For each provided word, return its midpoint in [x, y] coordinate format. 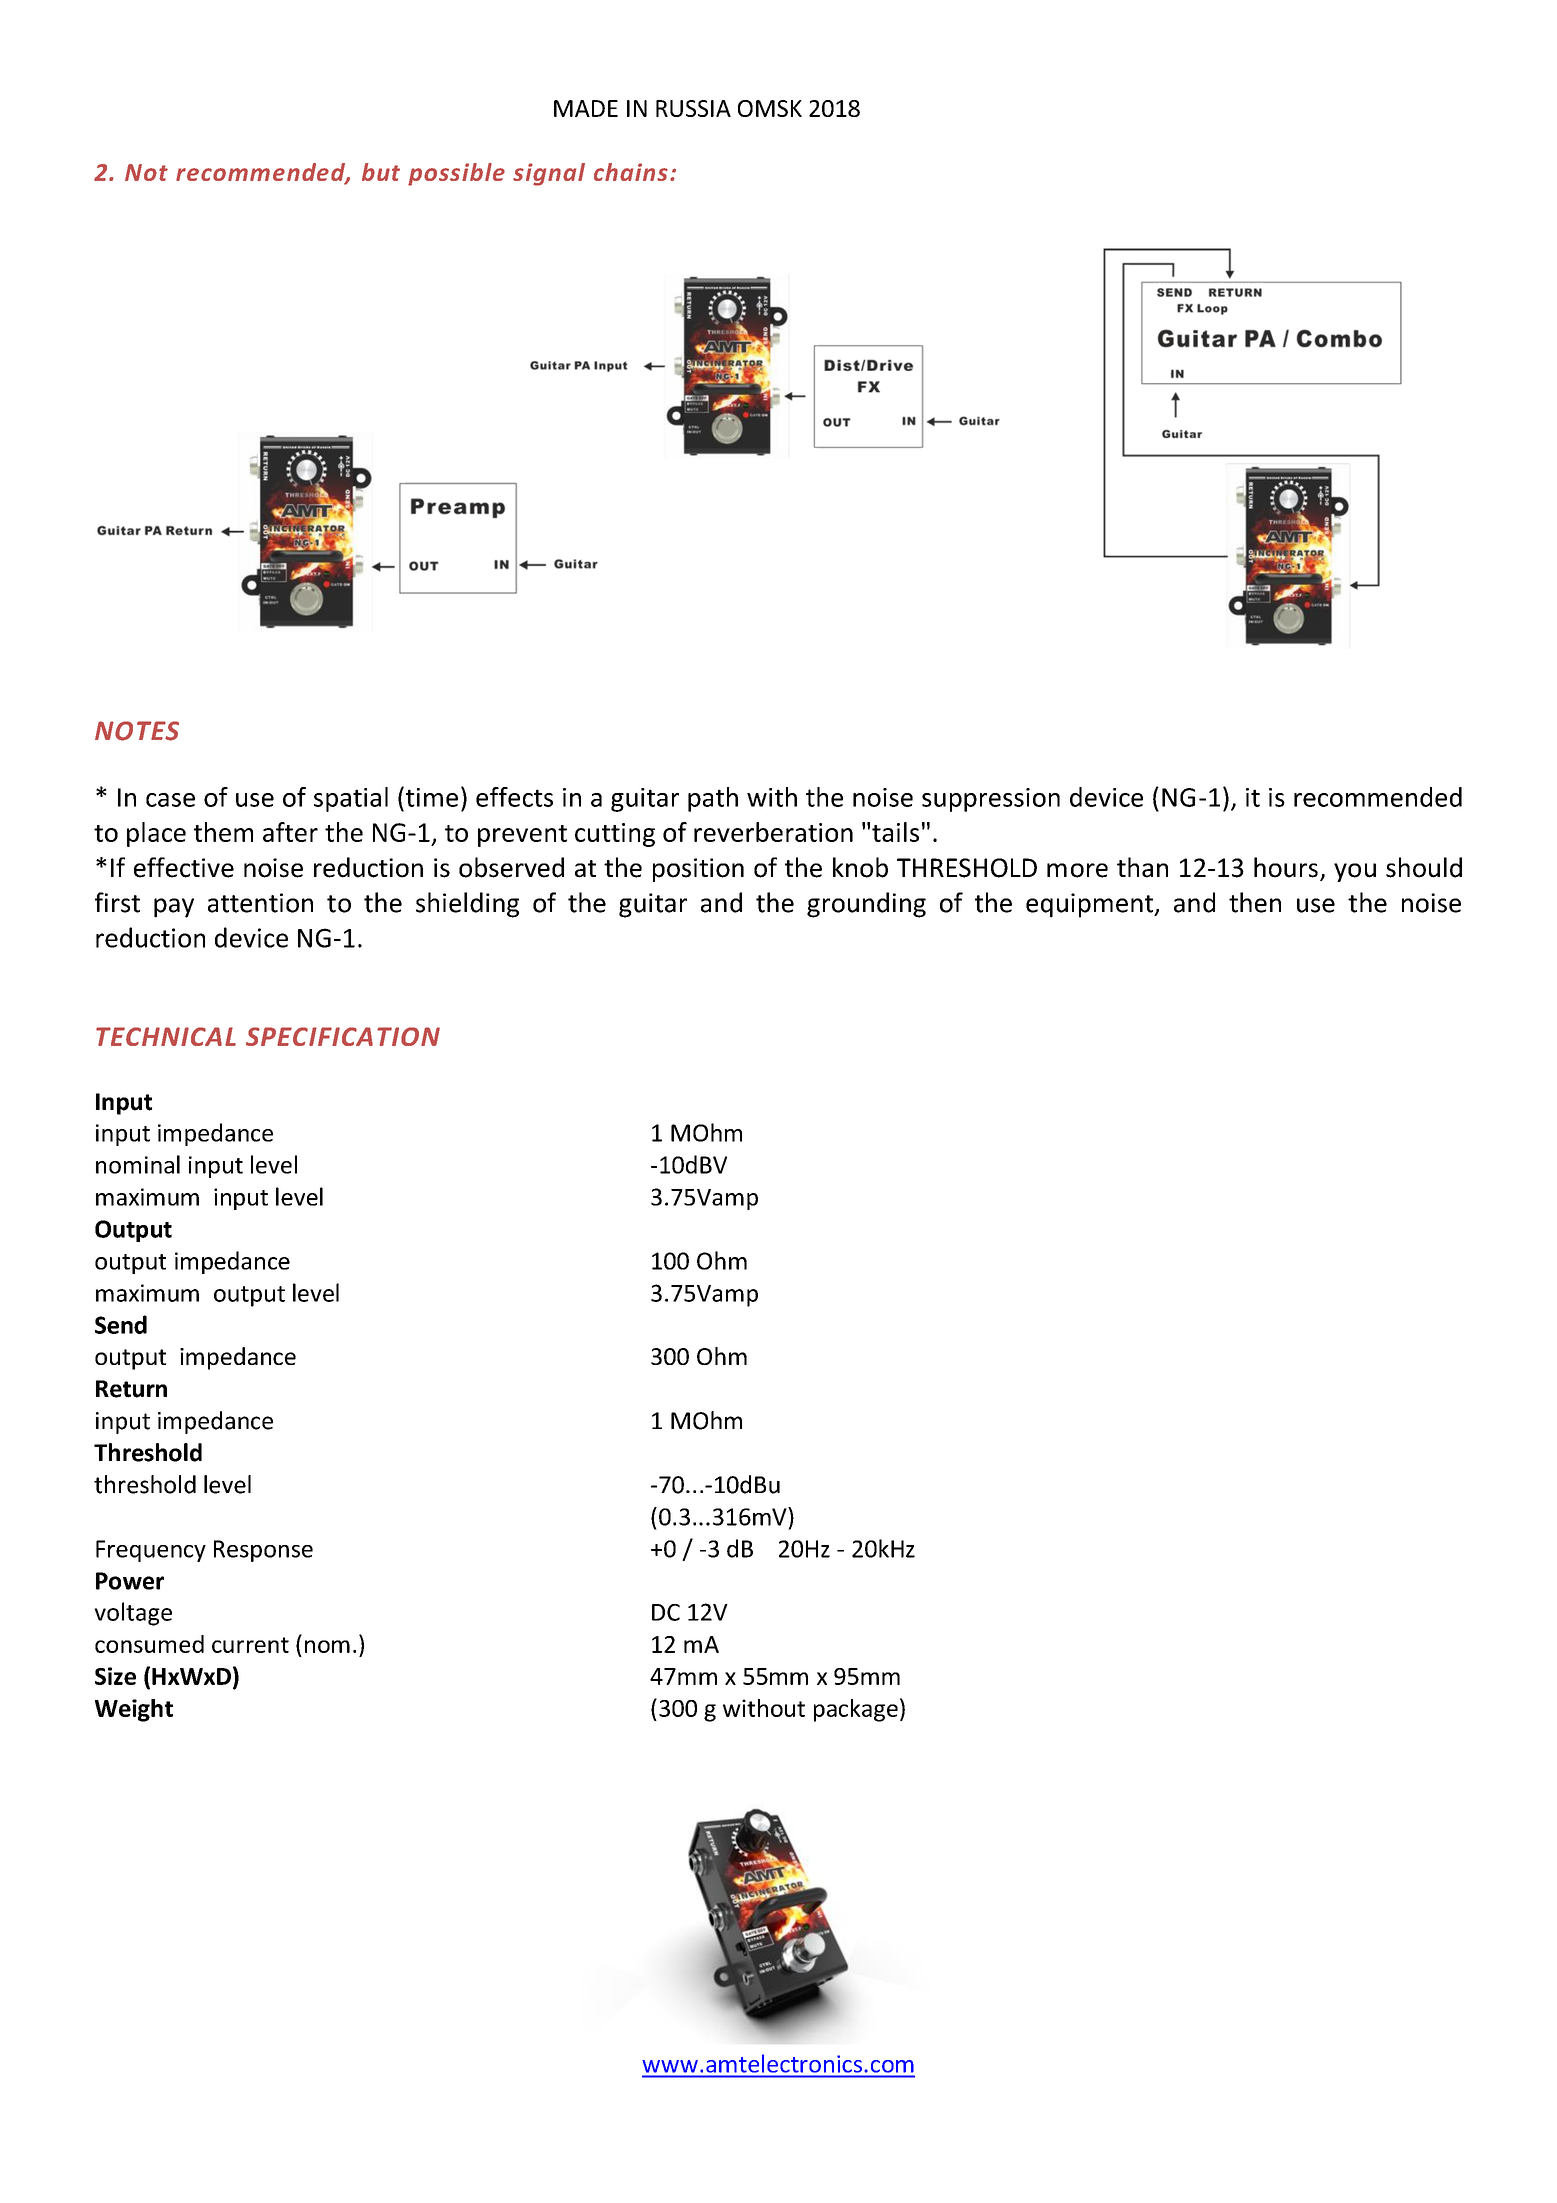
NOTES [137, 731]
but [381, 172]
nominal [138, 1164]
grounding [866, 905]
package [856, 1710]
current [250, 1645]
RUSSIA [693, 108]
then [1255, 902]
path [713, 799]
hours [1286, 867]
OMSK [770, 108]
